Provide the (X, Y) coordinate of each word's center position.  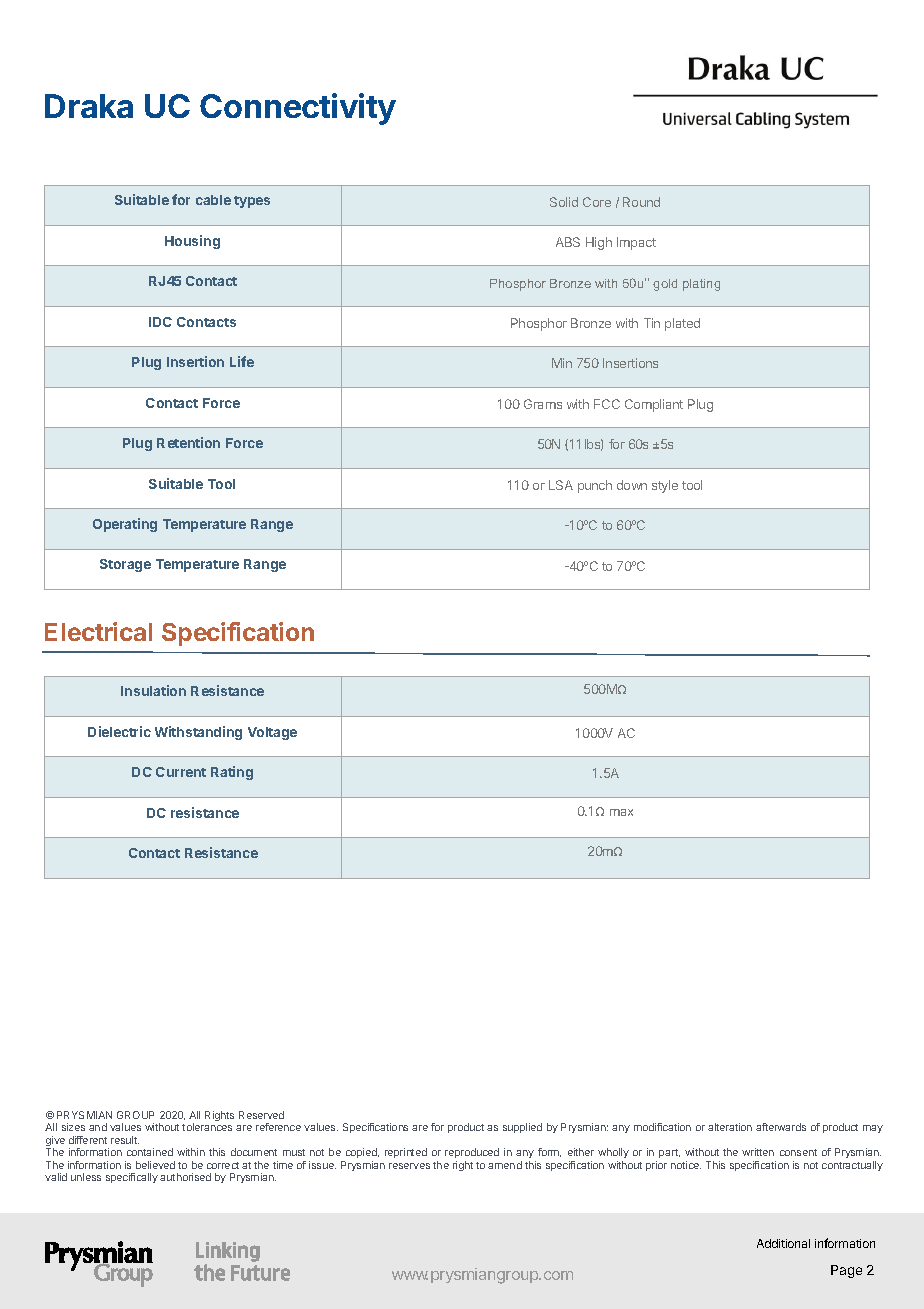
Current (181, 772)
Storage (125, 565)
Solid (564, 202)
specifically (132, 1178)
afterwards (781, 1127)
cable (213, 200)
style (665, 486)
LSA (561, 485)
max (621, 812)
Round (641, 202)
